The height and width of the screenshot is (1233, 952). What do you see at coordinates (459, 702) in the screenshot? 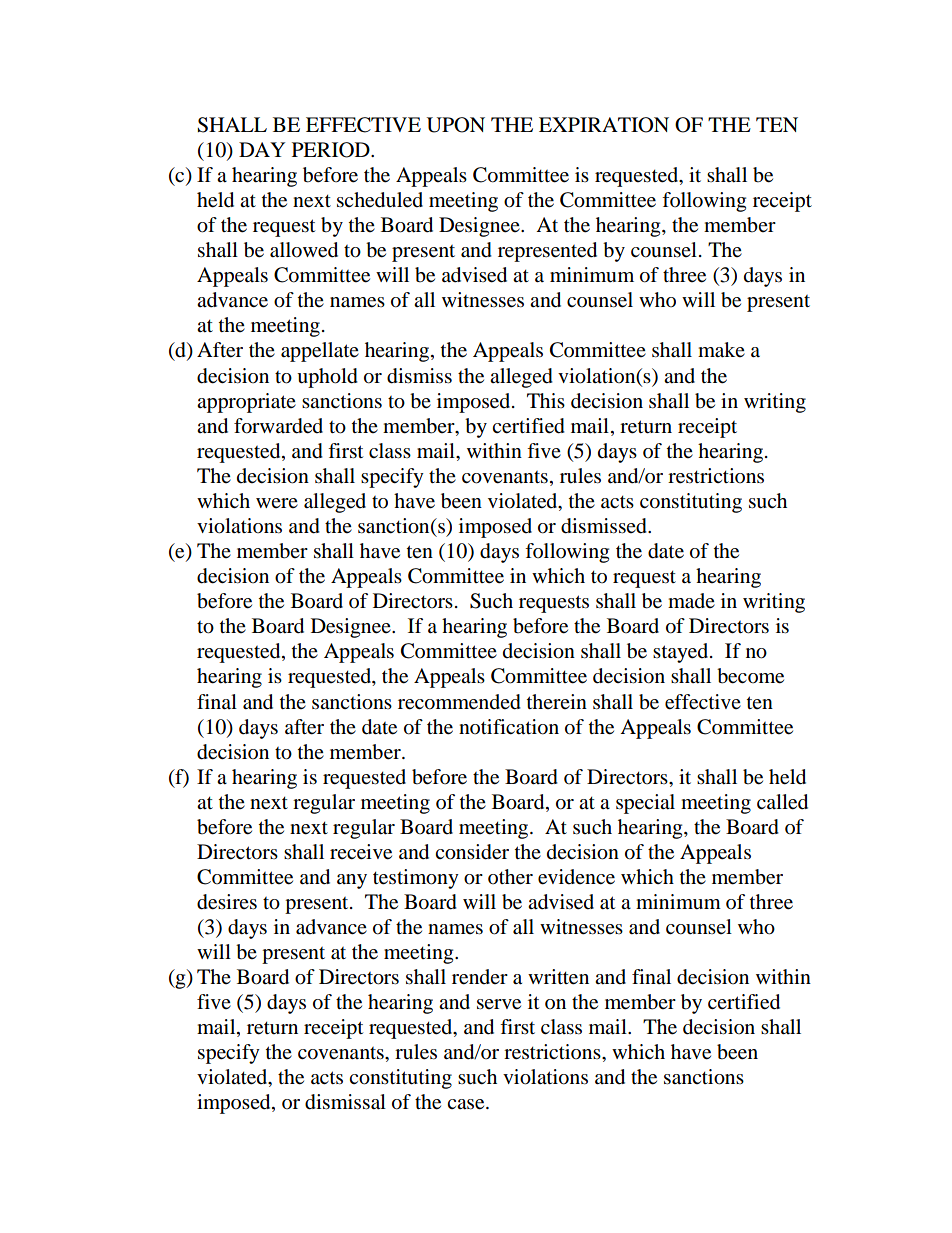
I see `recommended` at bounding box center [459, 702].
